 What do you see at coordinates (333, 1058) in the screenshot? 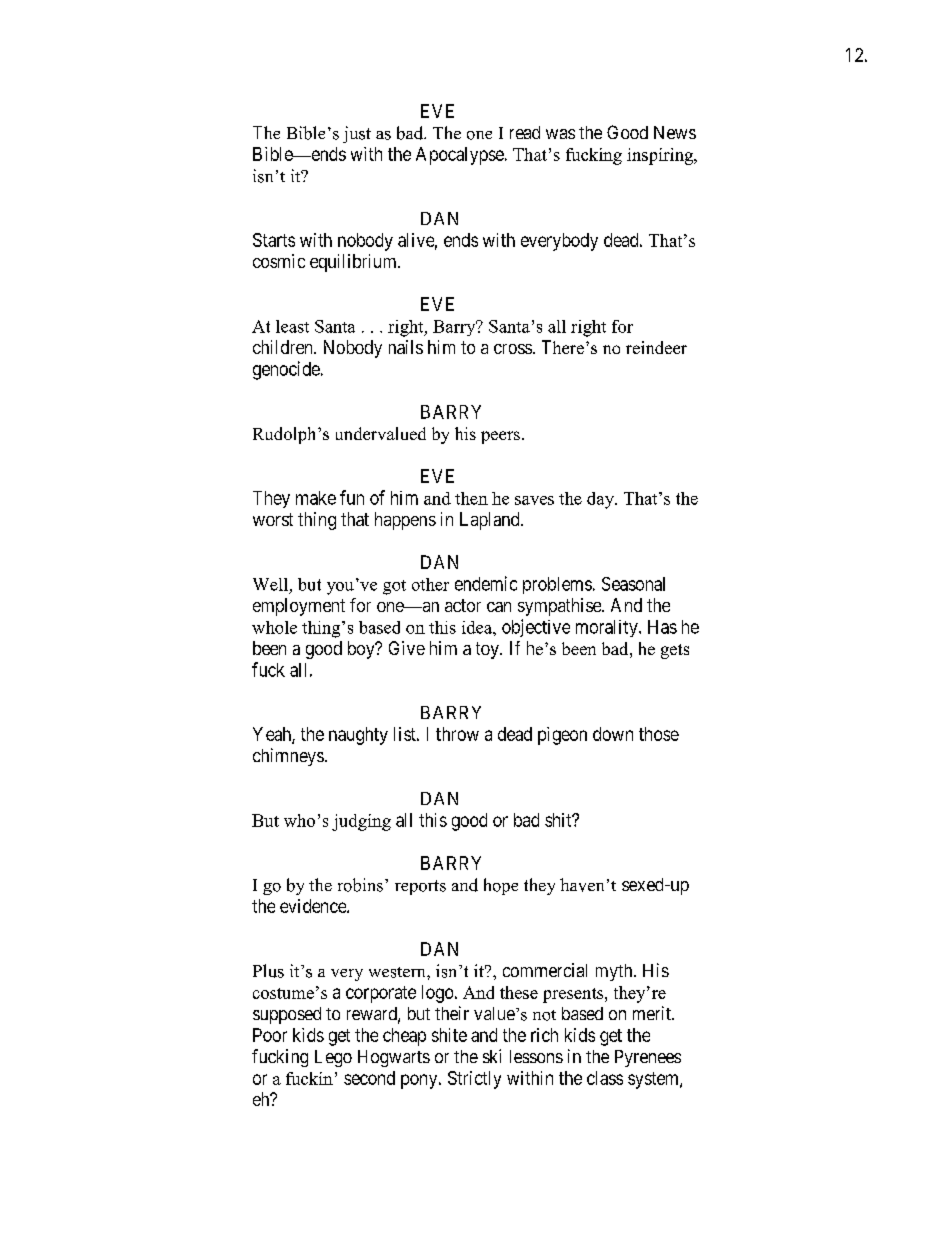
I see `Lego` at bounding box center [333, 1058].
